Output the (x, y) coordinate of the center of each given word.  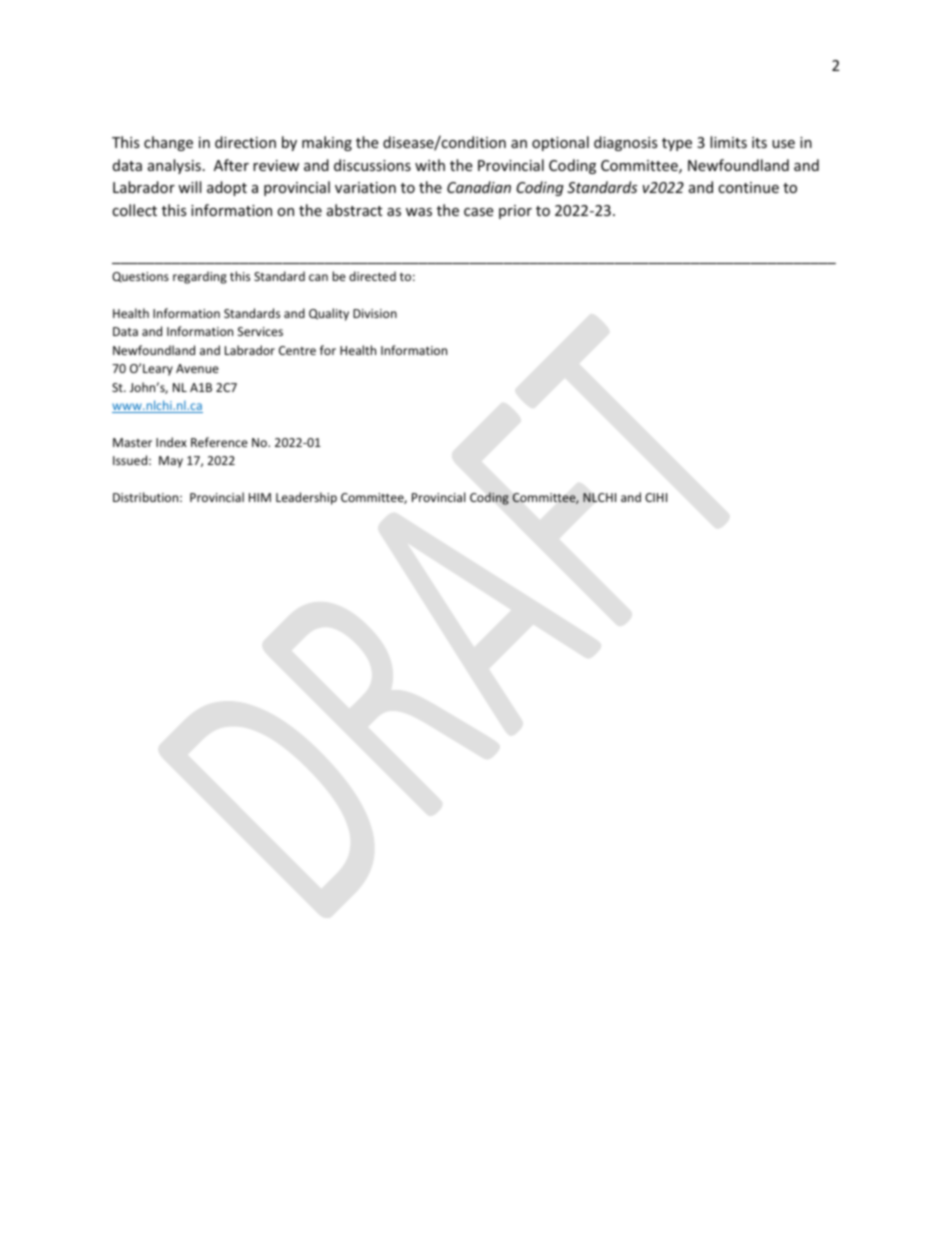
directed (372, 276)
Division (375, 313)
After (231, 165)
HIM (260, 497)
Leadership (306, 498)
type (677, 144)
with (430, 165)
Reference (219, 442)
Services (260, 331)
